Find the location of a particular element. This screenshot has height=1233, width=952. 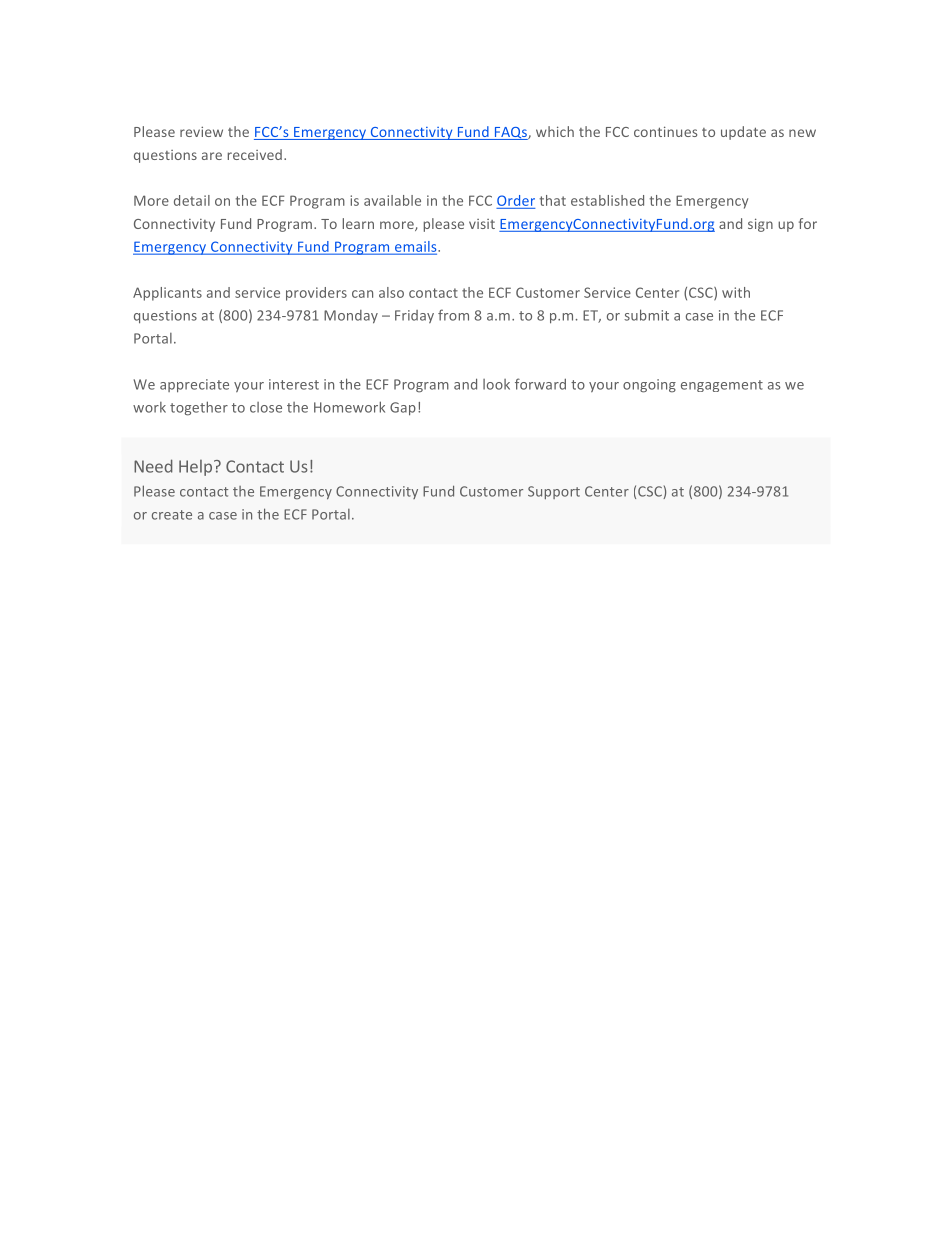

submit is located at coordinates (646, 315).
